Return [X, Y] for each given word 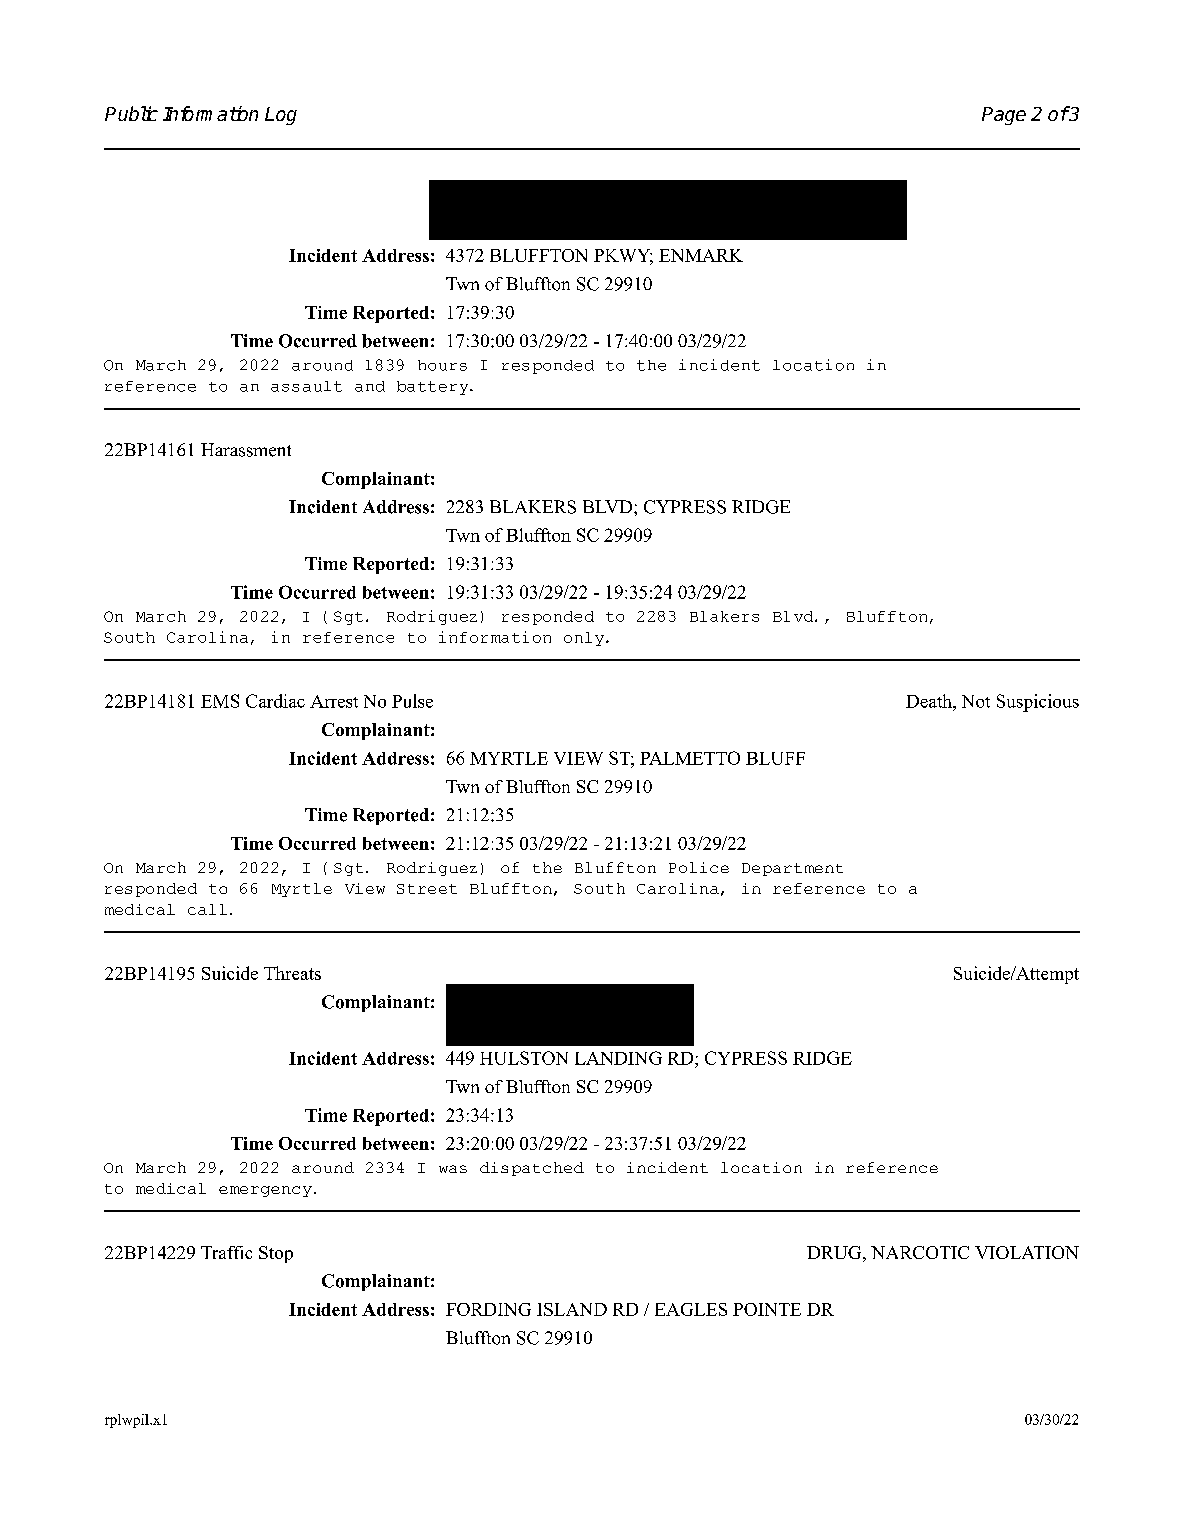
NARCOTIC [920, 1252]
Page [1004, 116]
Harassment [246, 450]
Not [976, 701]
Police [699, 867]
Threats [292, 973]
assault [306, 386]
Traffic [226, 1252]
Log [281, 116]
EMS [220, 701]
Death [930, 701]
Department [792, 869]
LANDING [618, 1058]
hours [442, 365]
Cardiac [275, 701]
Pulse [412, 701]
